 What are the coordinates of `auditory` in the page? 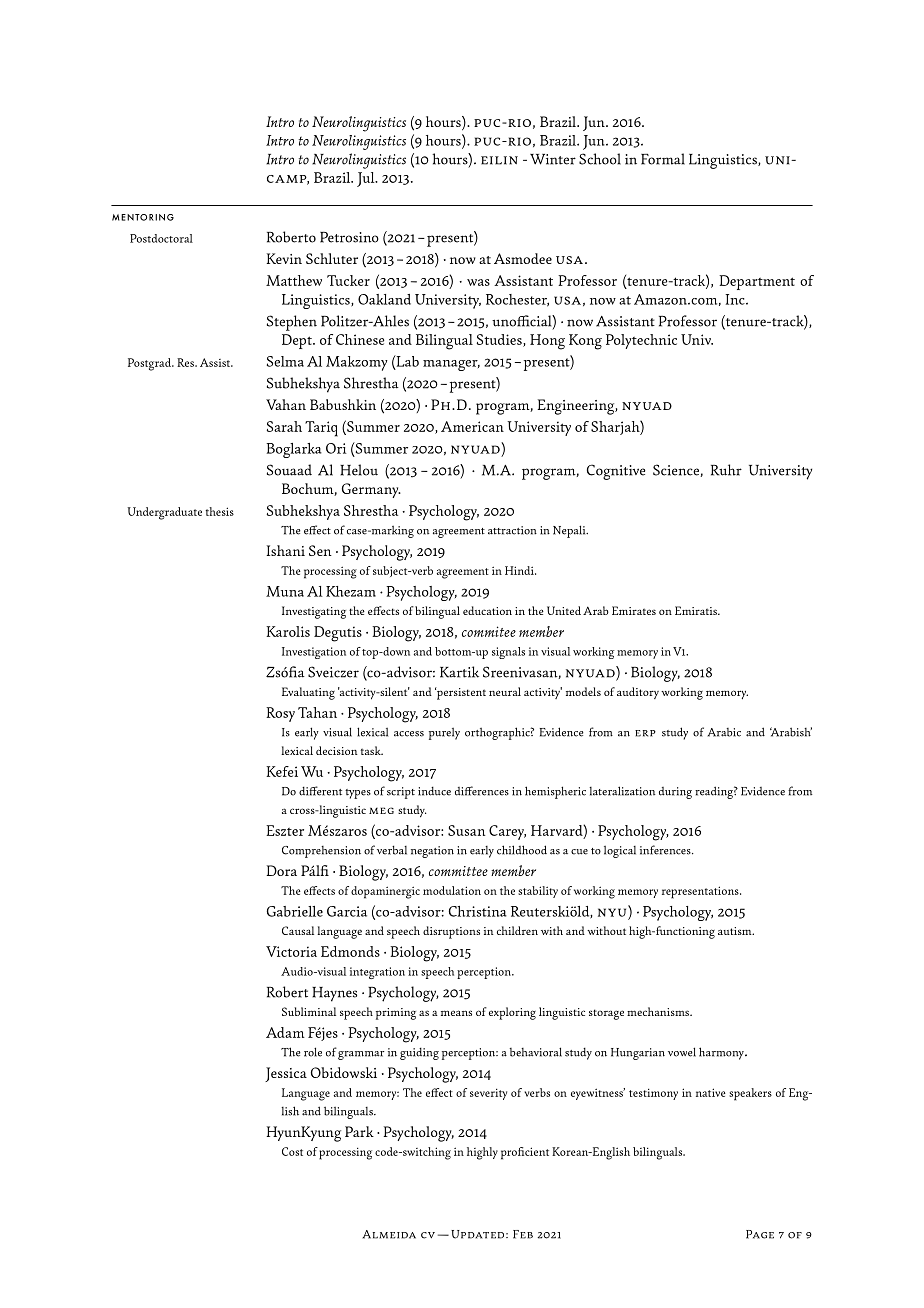 It's located at (638, 693).
